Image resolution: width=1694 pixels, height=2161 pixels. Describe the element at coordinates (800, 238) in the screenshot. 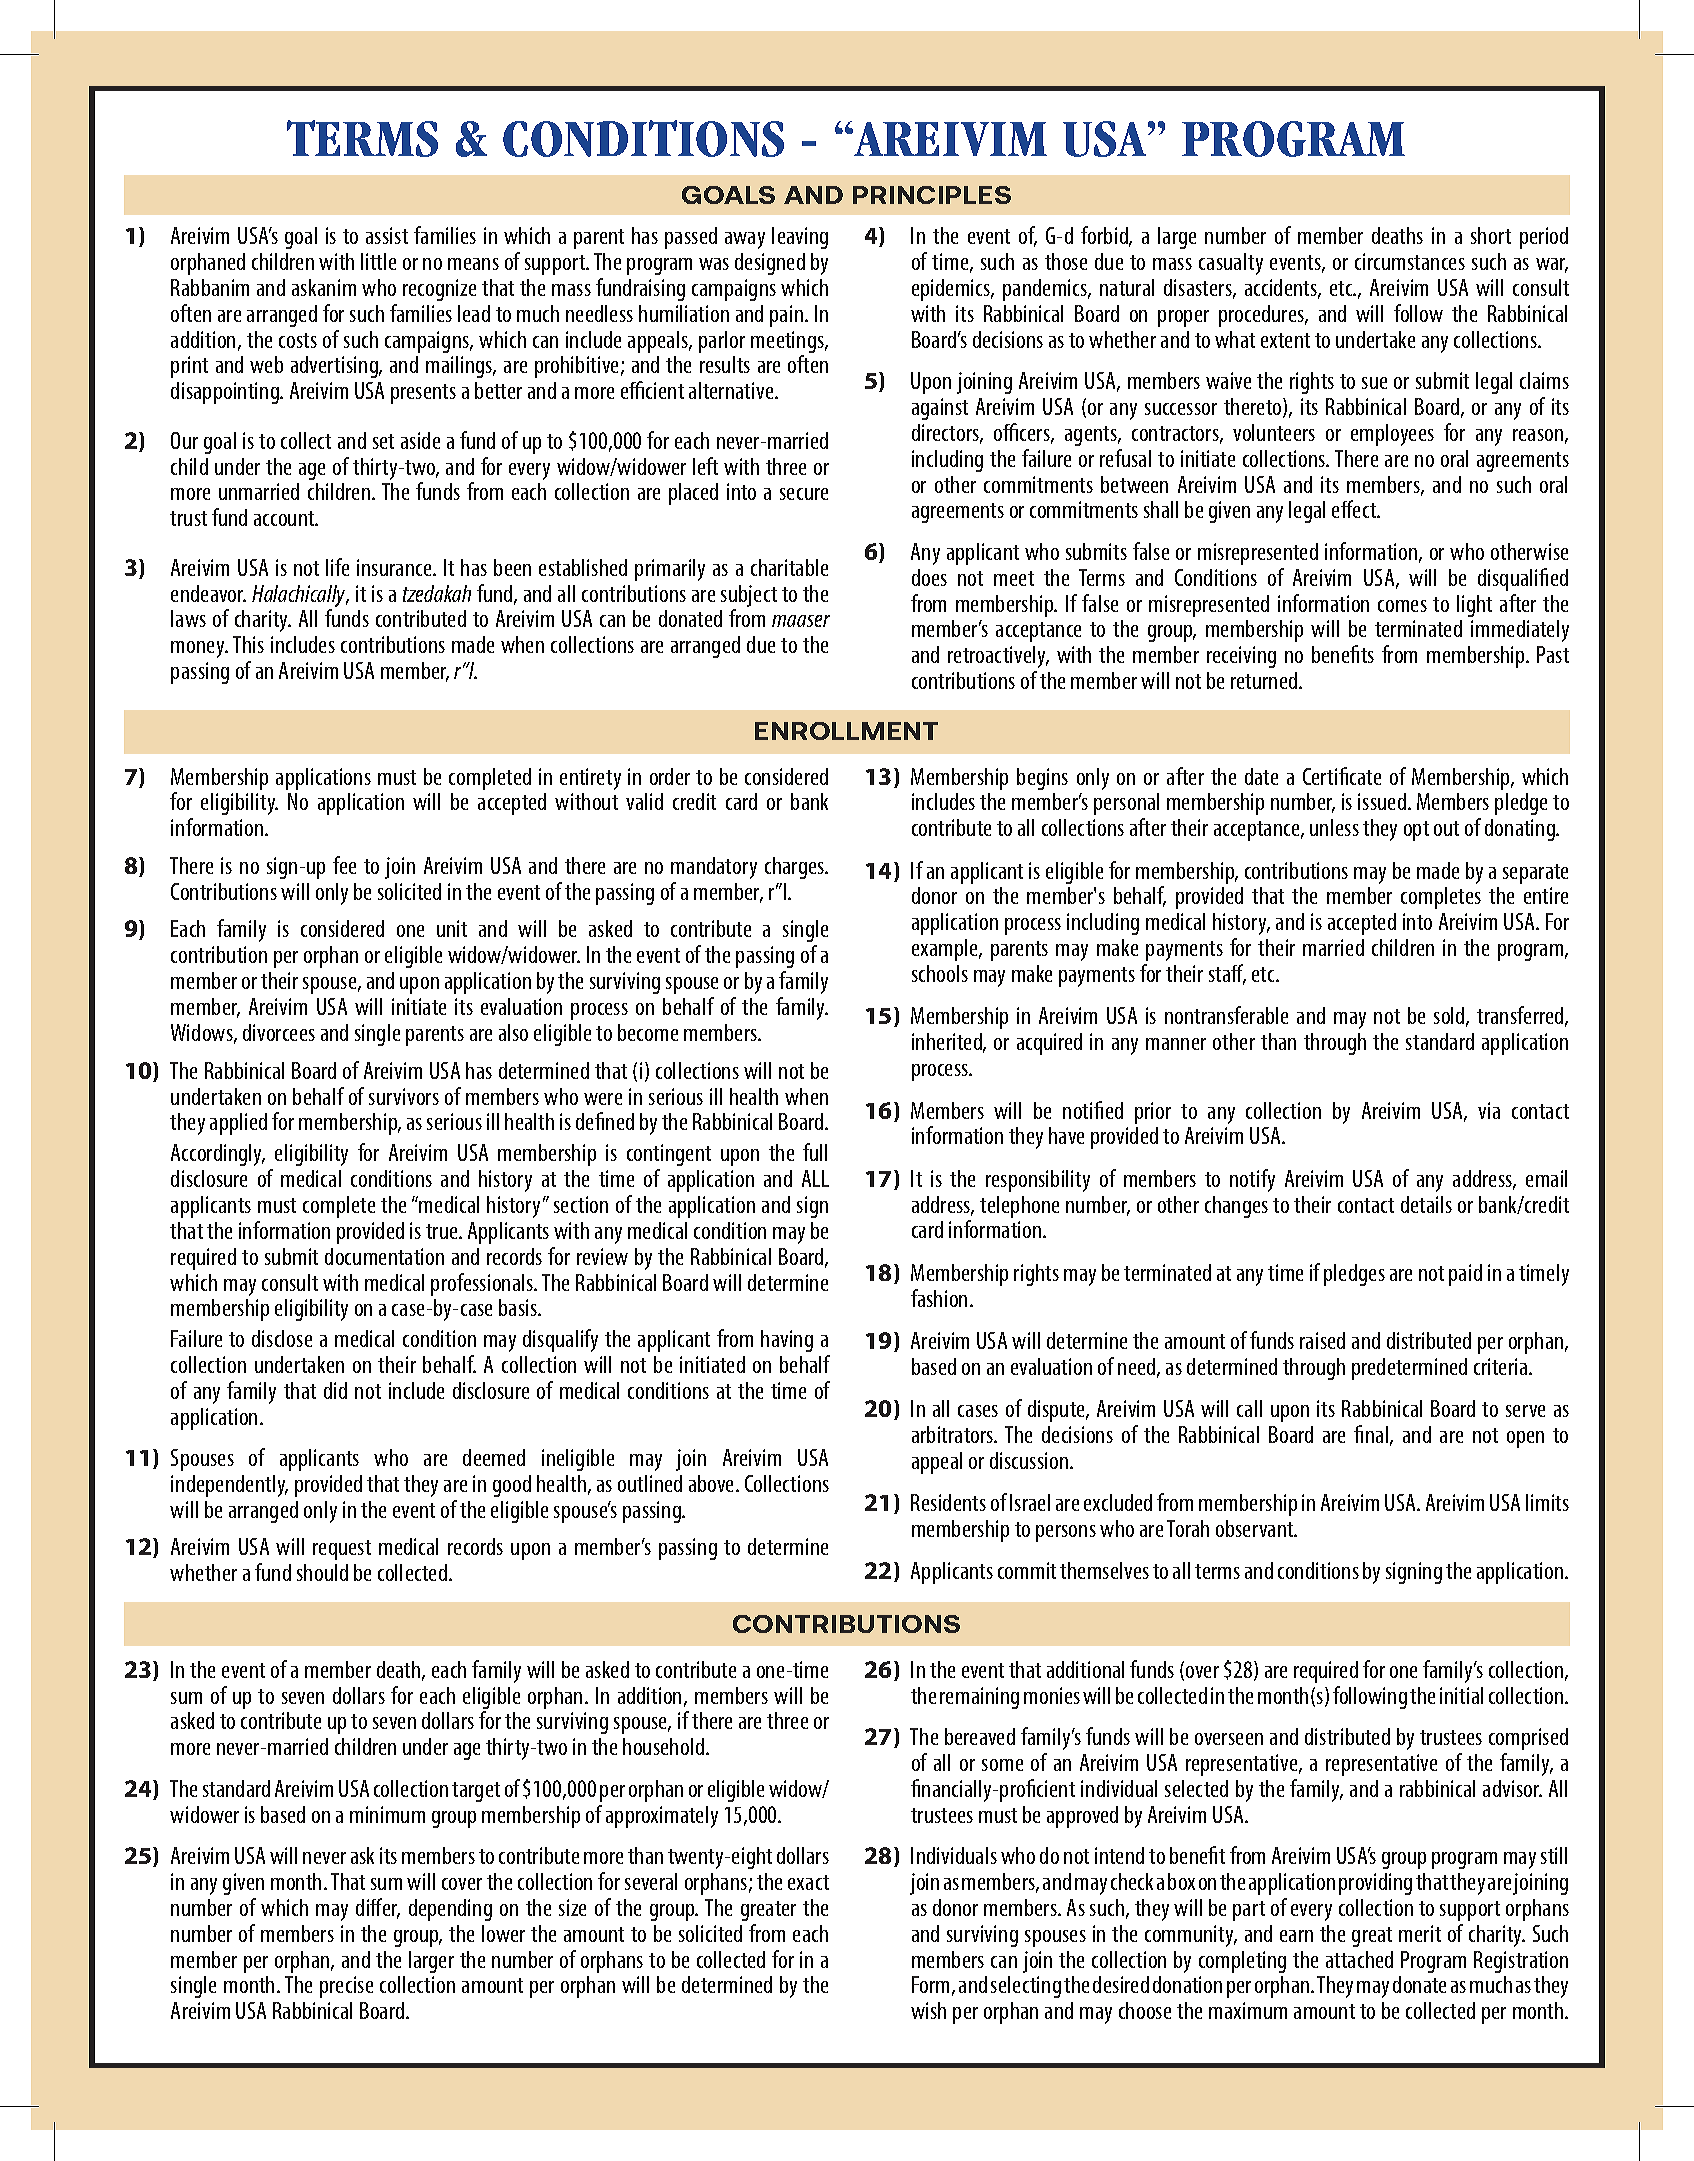

I see `leaving` at that location.
